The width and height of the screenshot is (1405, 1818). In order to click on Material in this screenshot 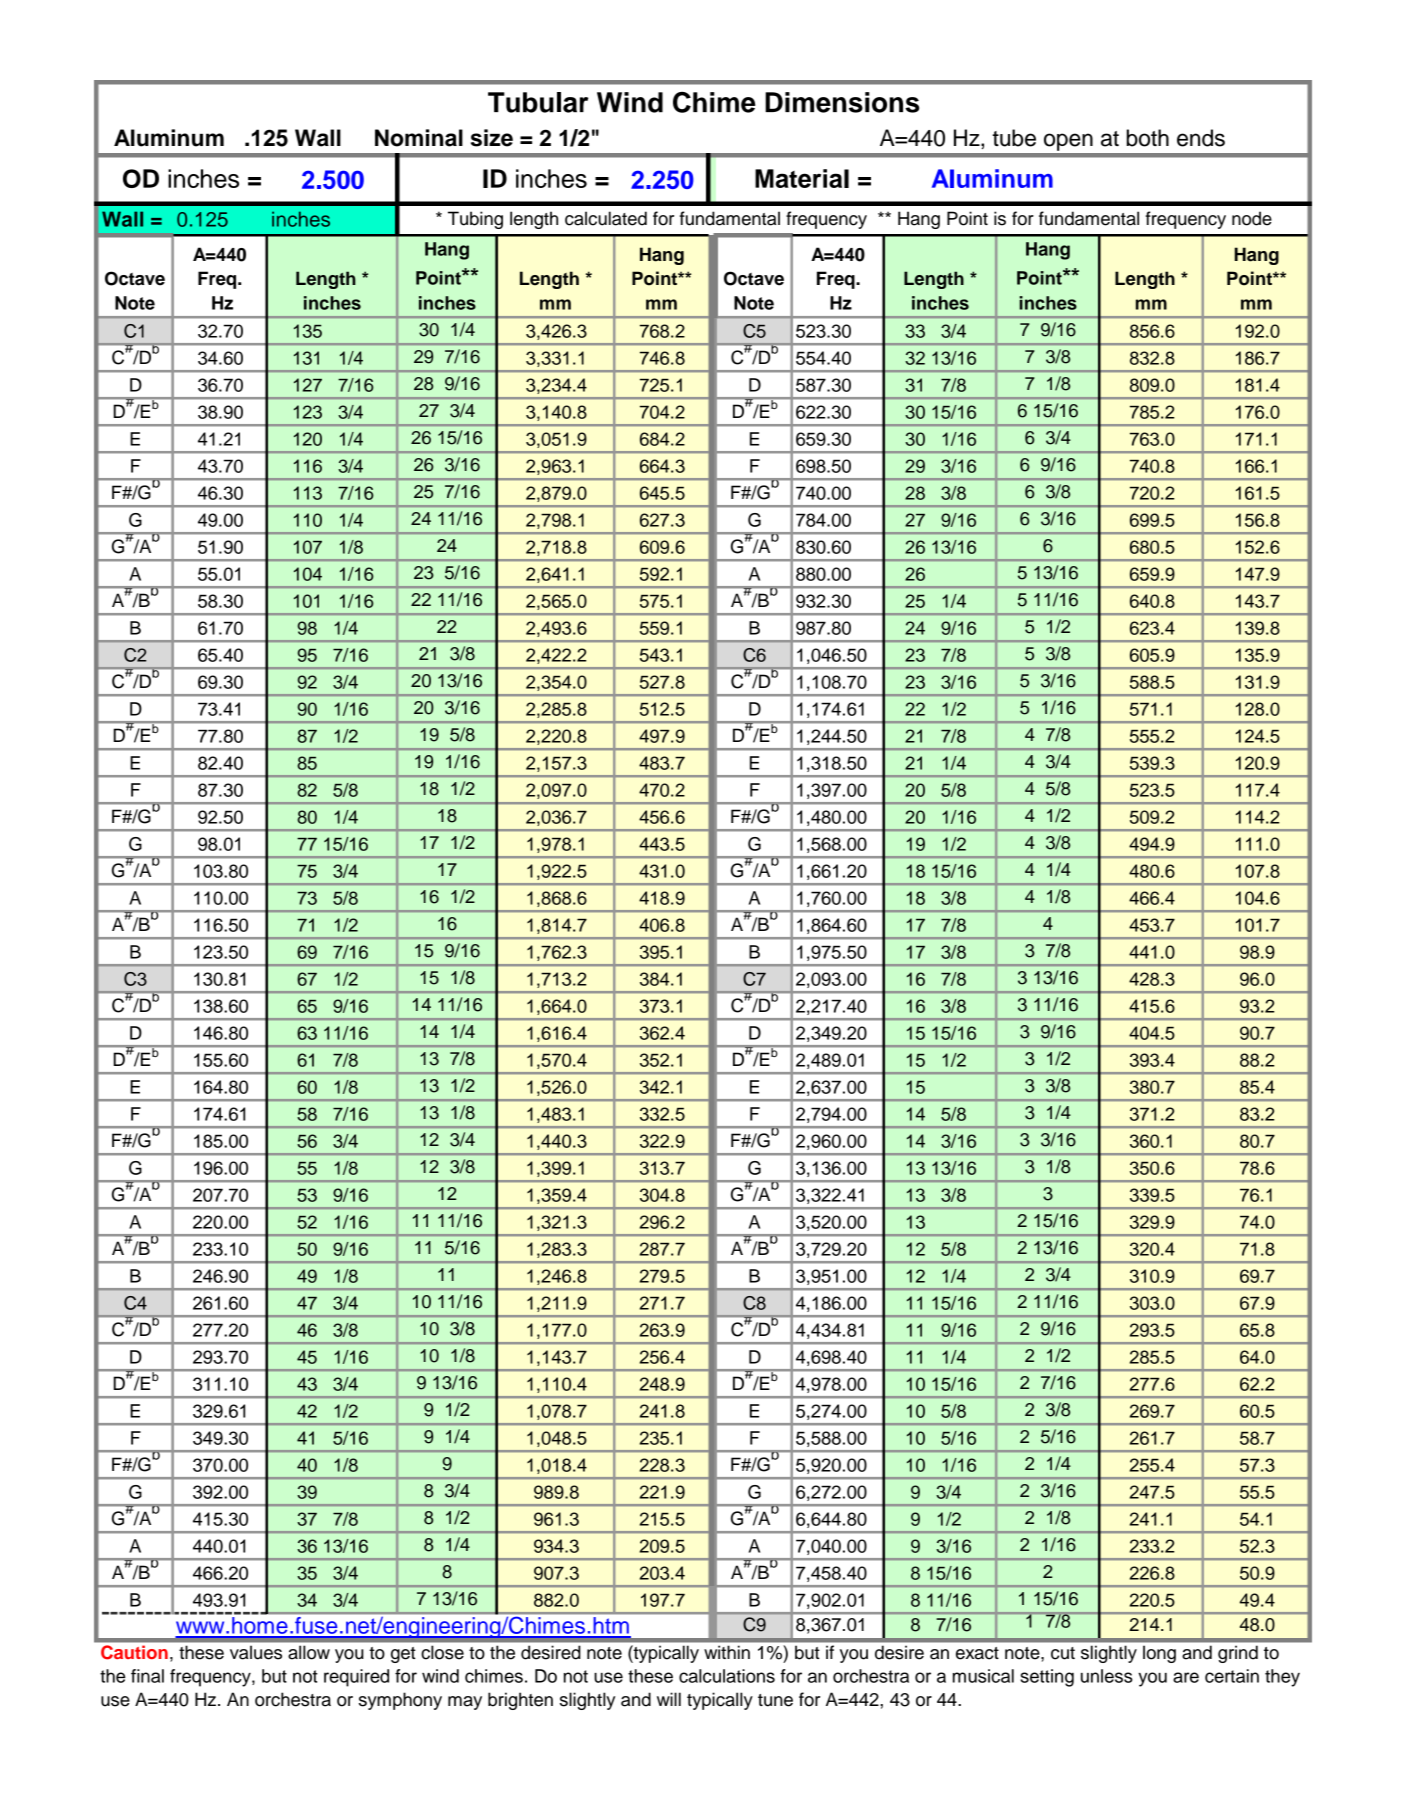, I will do `click(802, 178)`.
